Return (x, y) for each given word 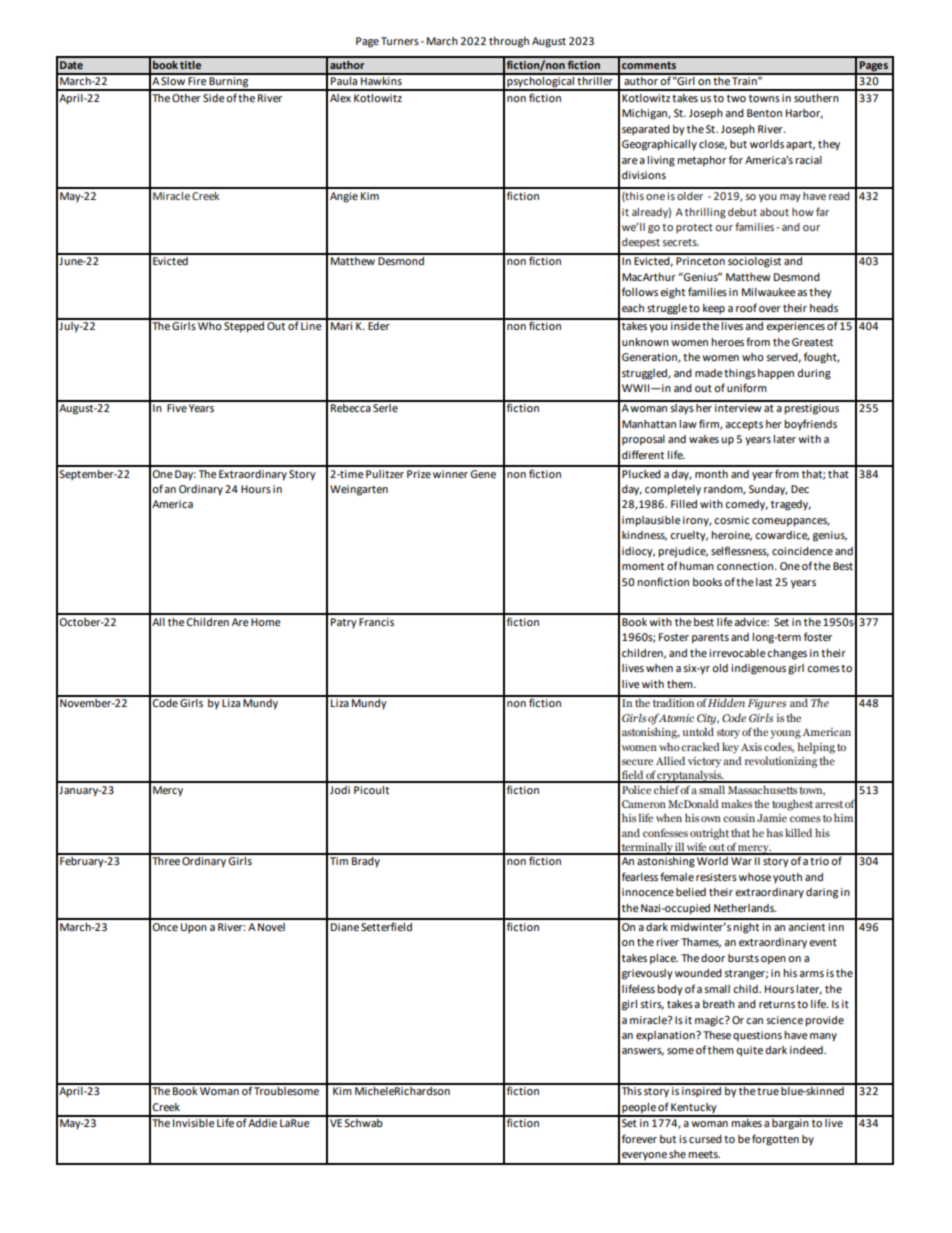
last (764, 582)
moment (643, 566)
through (509, 42)
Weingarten (359, 490)
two (736, 98)
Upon (194, 928)
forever (639, 1138)
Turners (400, 41)
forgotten (775, 1140)
